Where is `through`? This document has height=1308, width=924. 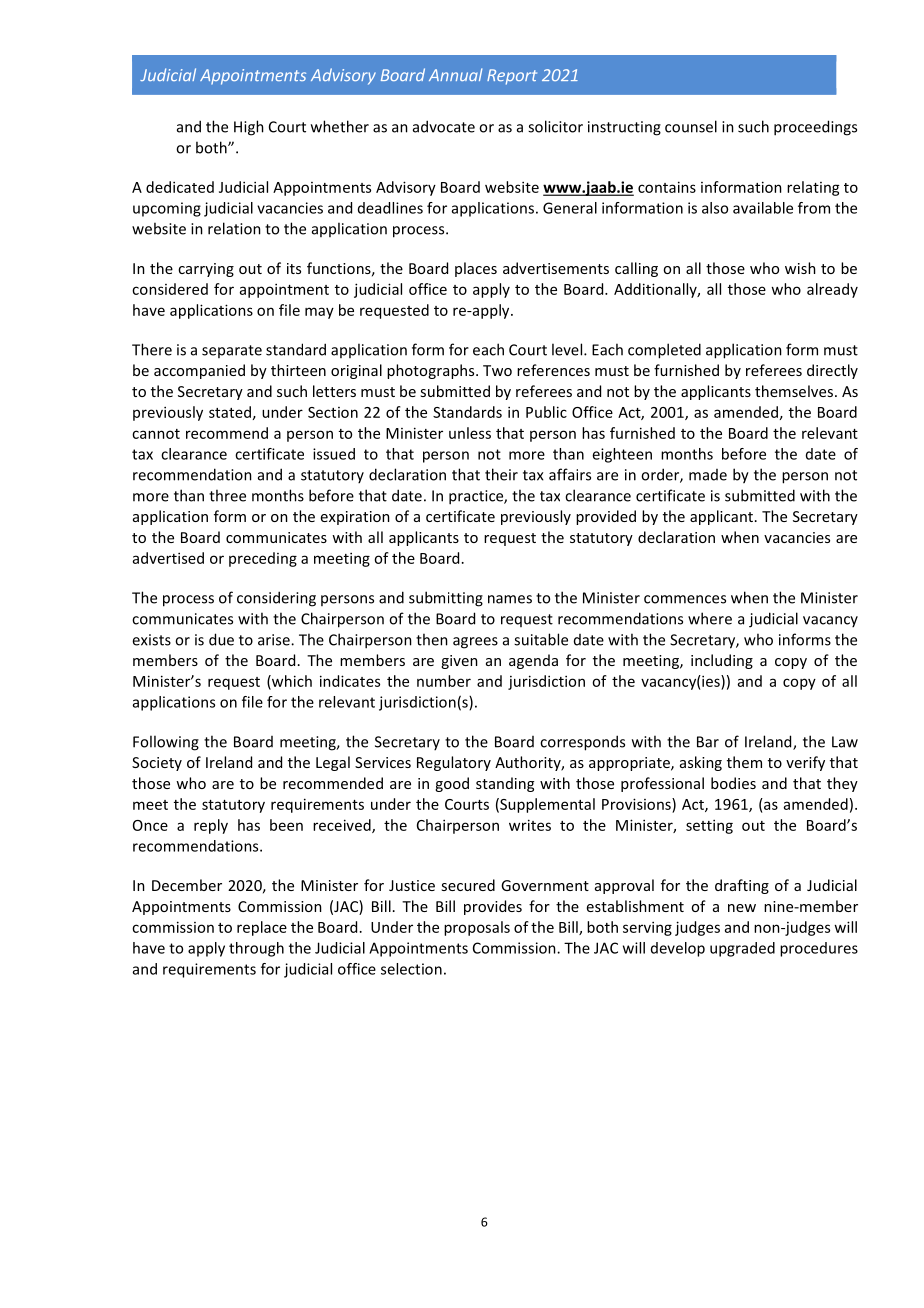
through is located at coordinates (256, 949).
